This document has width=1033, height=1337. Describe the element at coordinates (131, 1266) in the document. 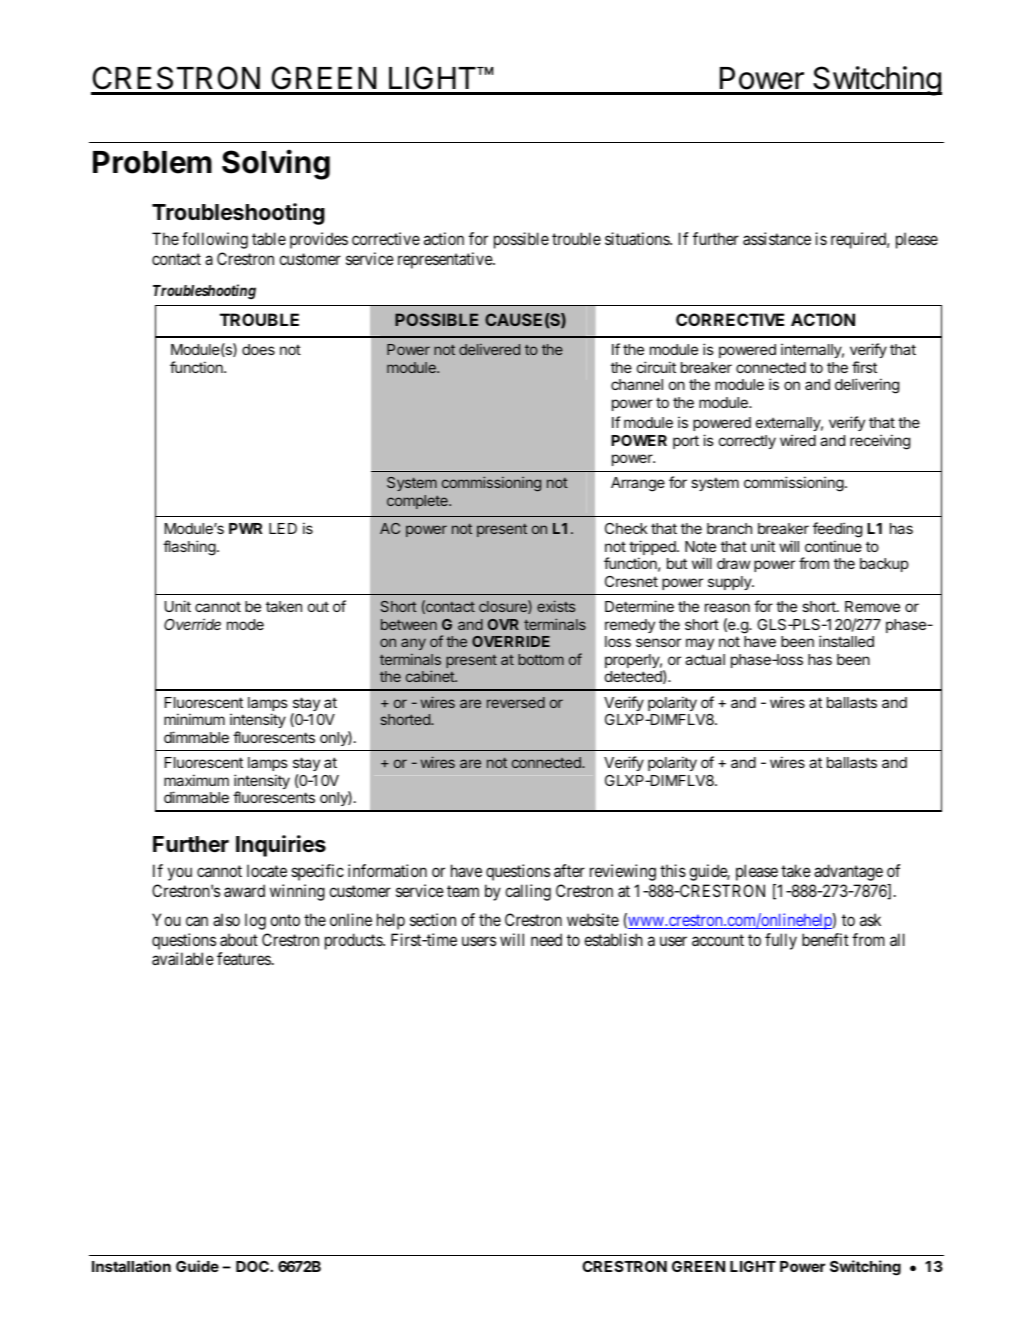

I see `Installation` at that location.
